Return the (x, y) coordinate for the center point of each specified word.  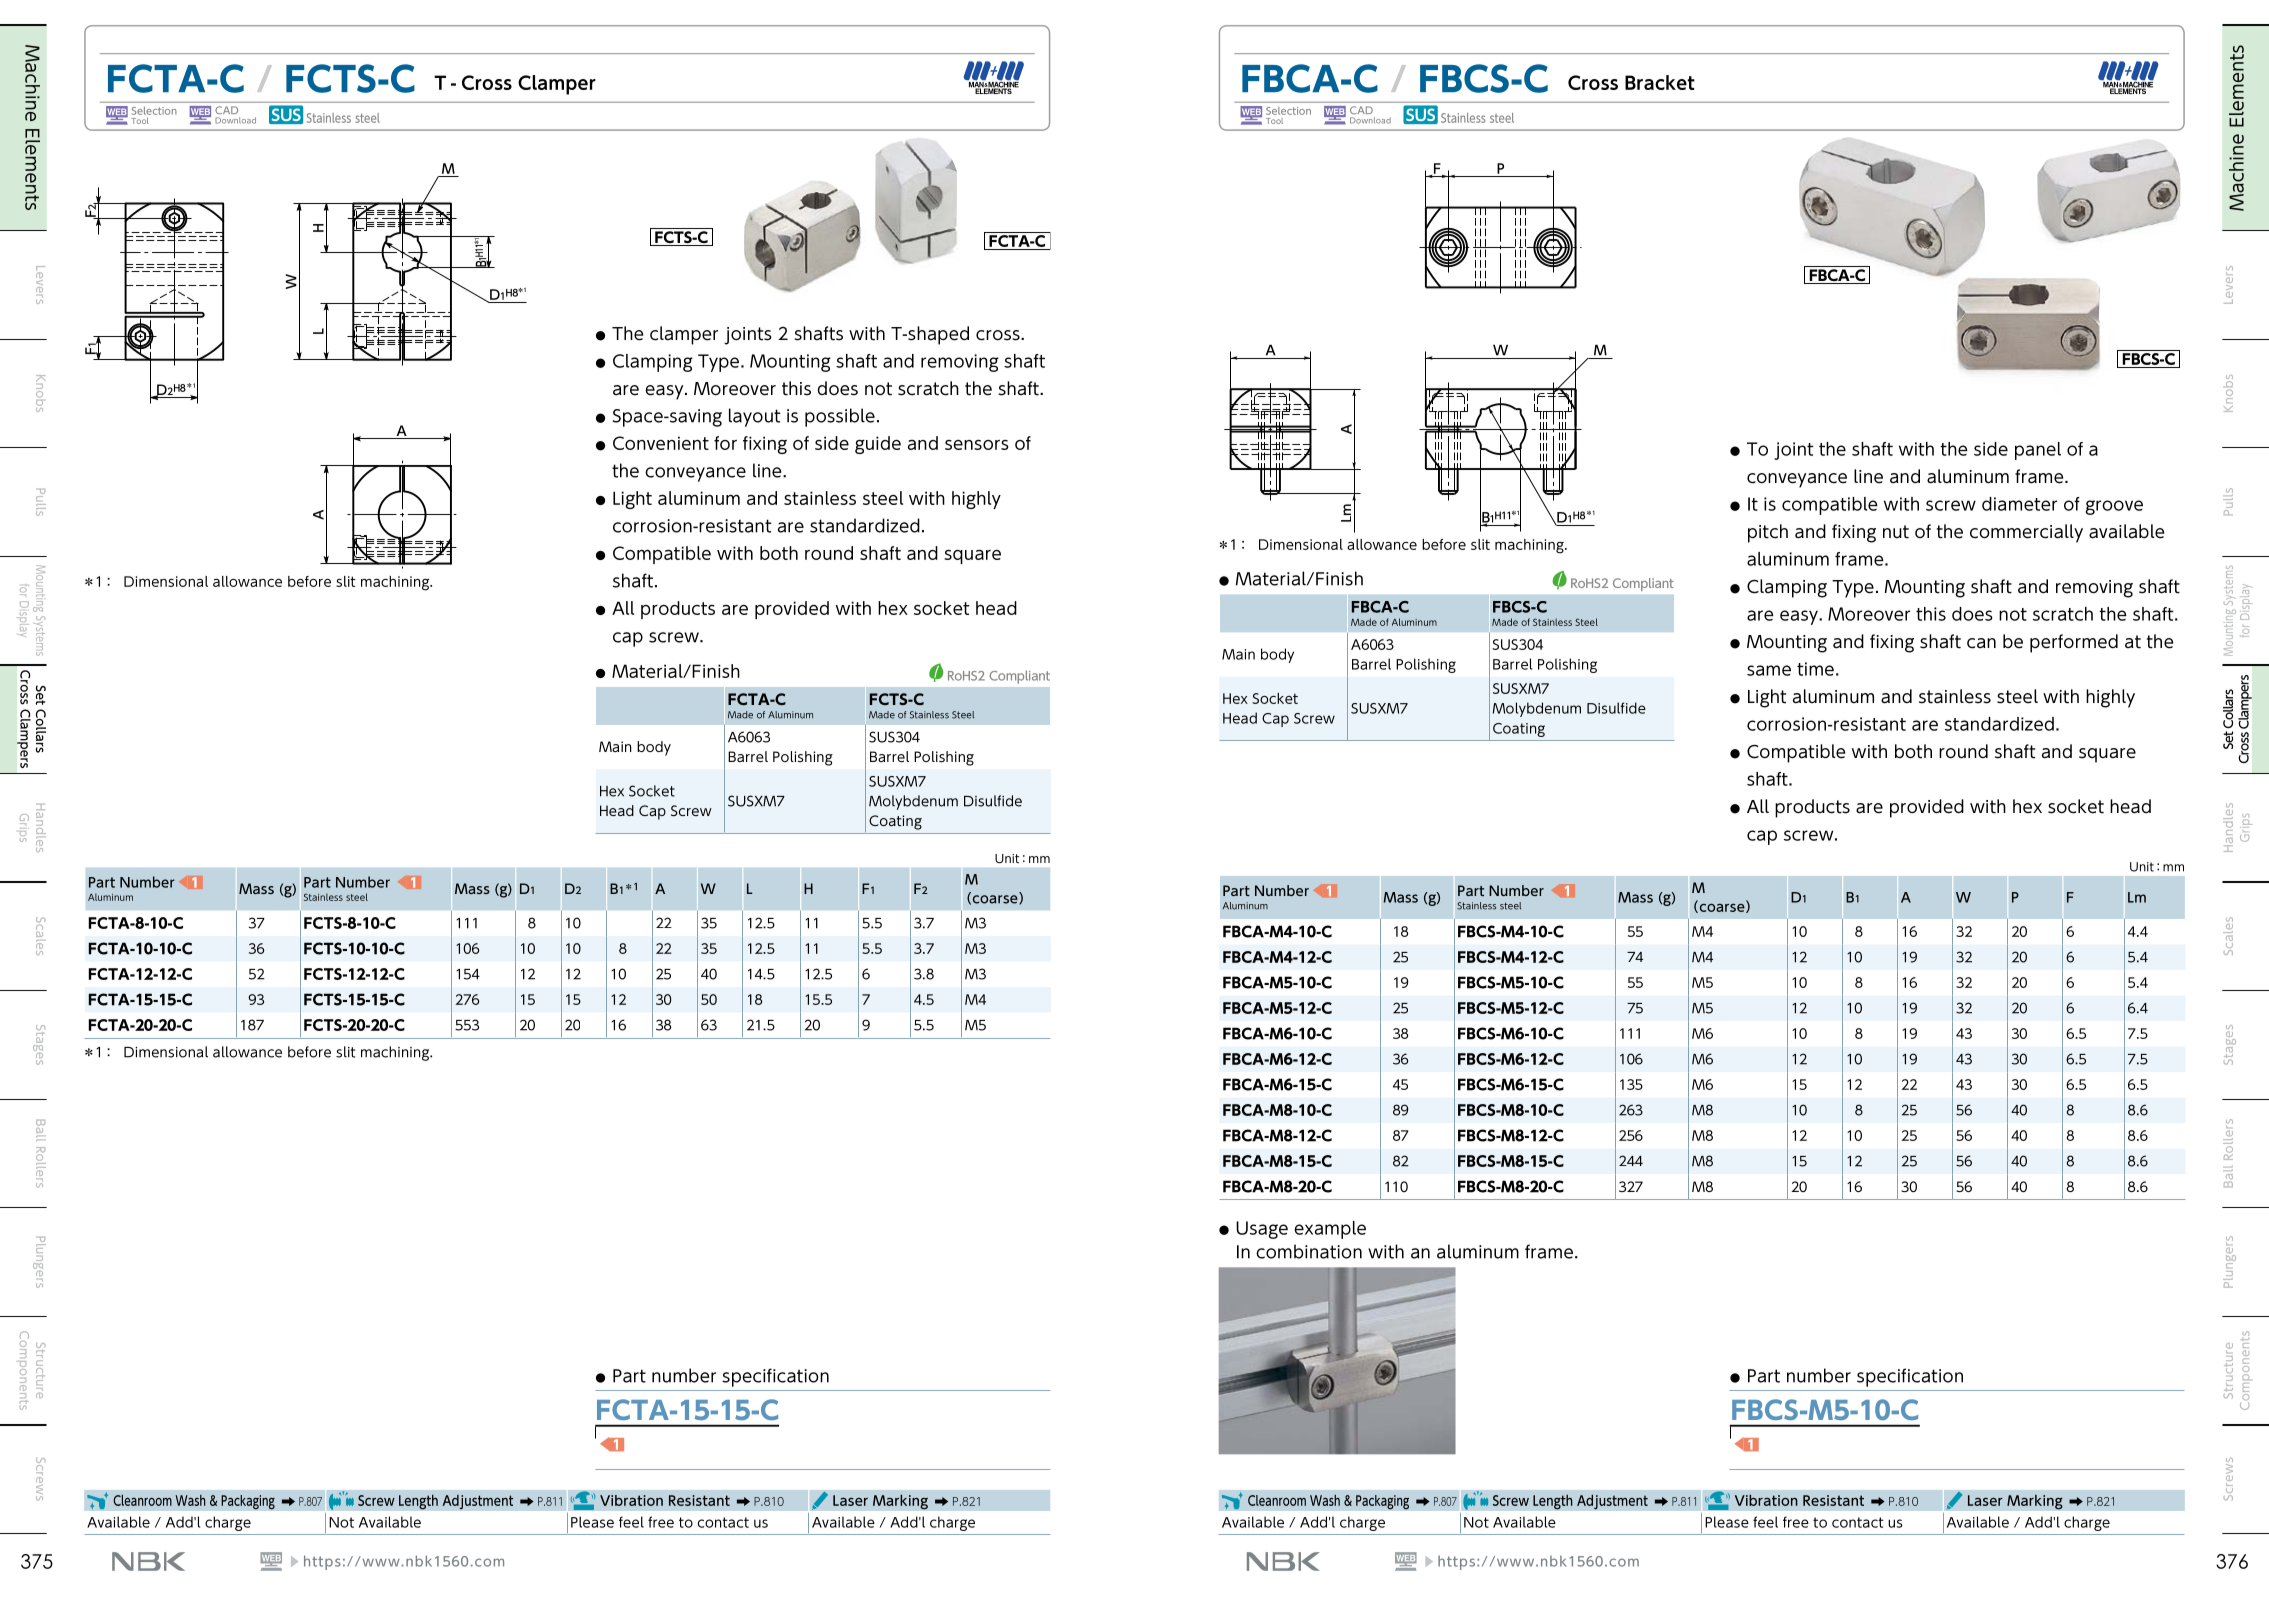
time (1815, 669)
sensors (977, 444)
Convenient (661, 443)
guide (878, 445)
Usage (1262, 1230)
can (1981, 643)
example (1330, 1230)
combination (1309, 1251)
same (1769, 670)
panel (2038, 451)
